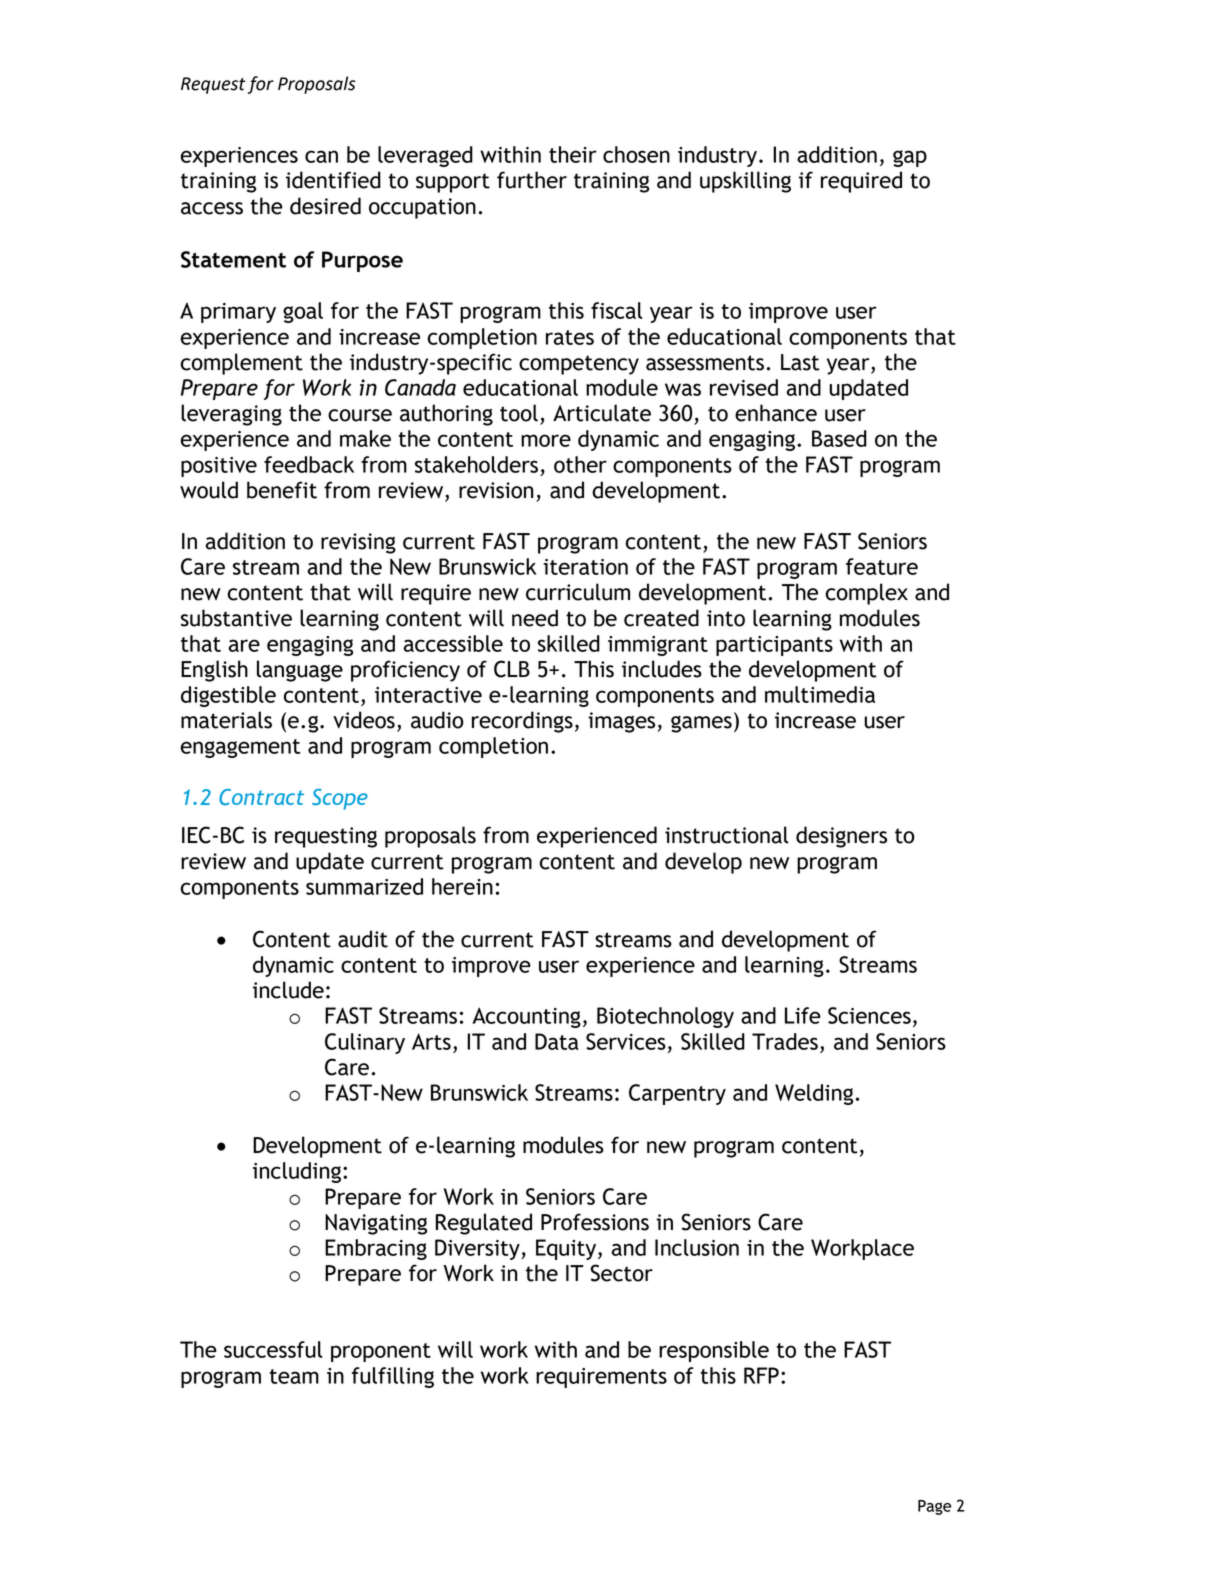  Describe the element at coordinates (580, 464) in the document. I see `other` at that location.
